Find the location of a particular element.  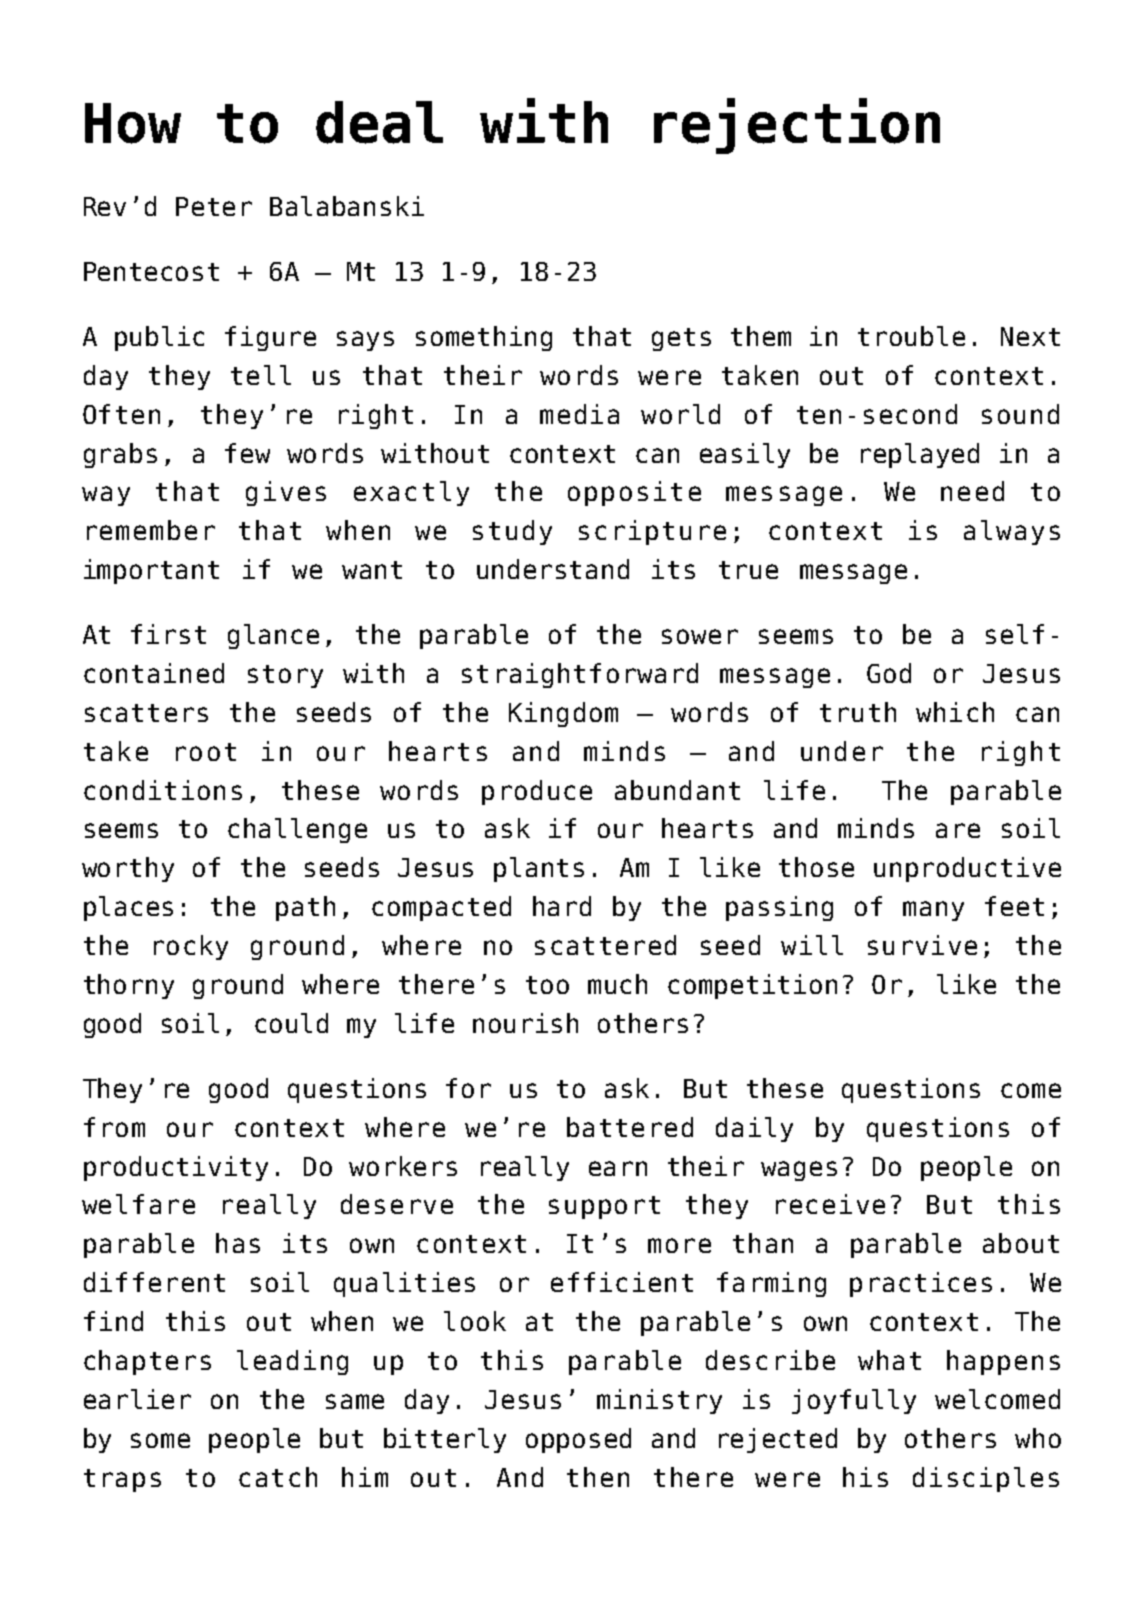

catch is located at coordinates (278, 1477).
